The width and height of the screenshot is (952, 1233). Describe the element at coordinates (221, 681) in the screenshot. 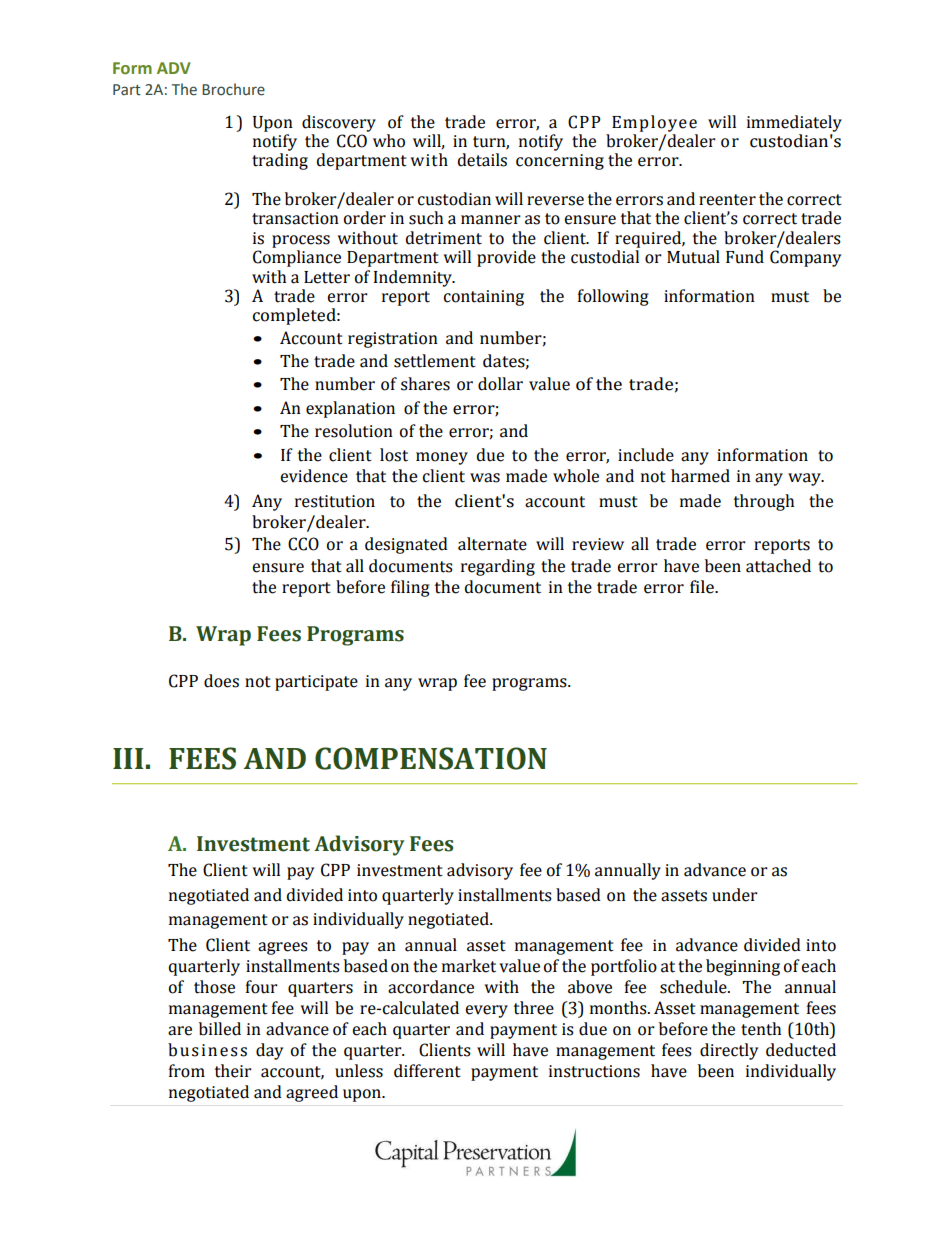

I see `does` at that location.
